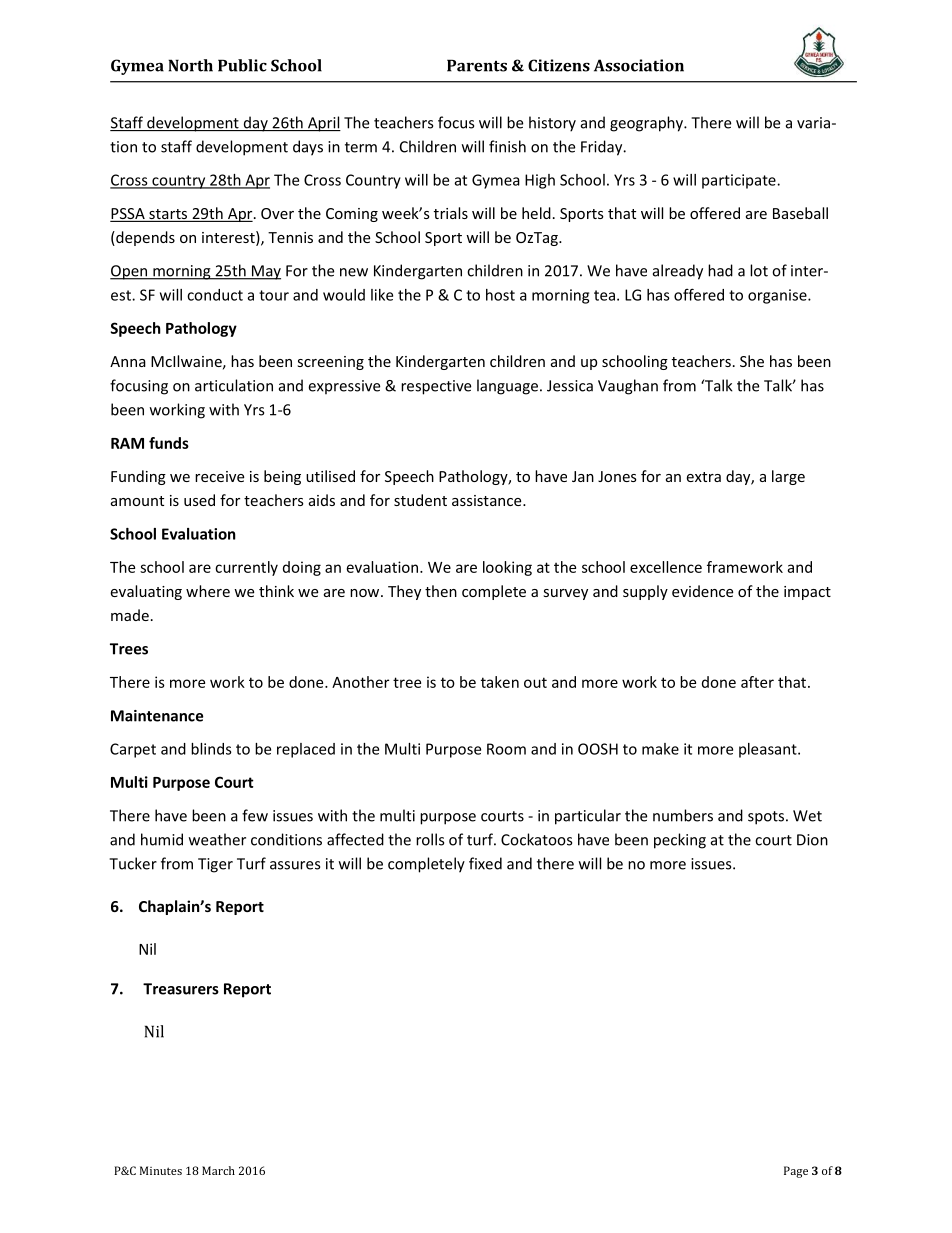 The width and height of the page is (952, 1233). Describe the element at coordinates (488, 500) in the page. I see `assistance` at that location.
